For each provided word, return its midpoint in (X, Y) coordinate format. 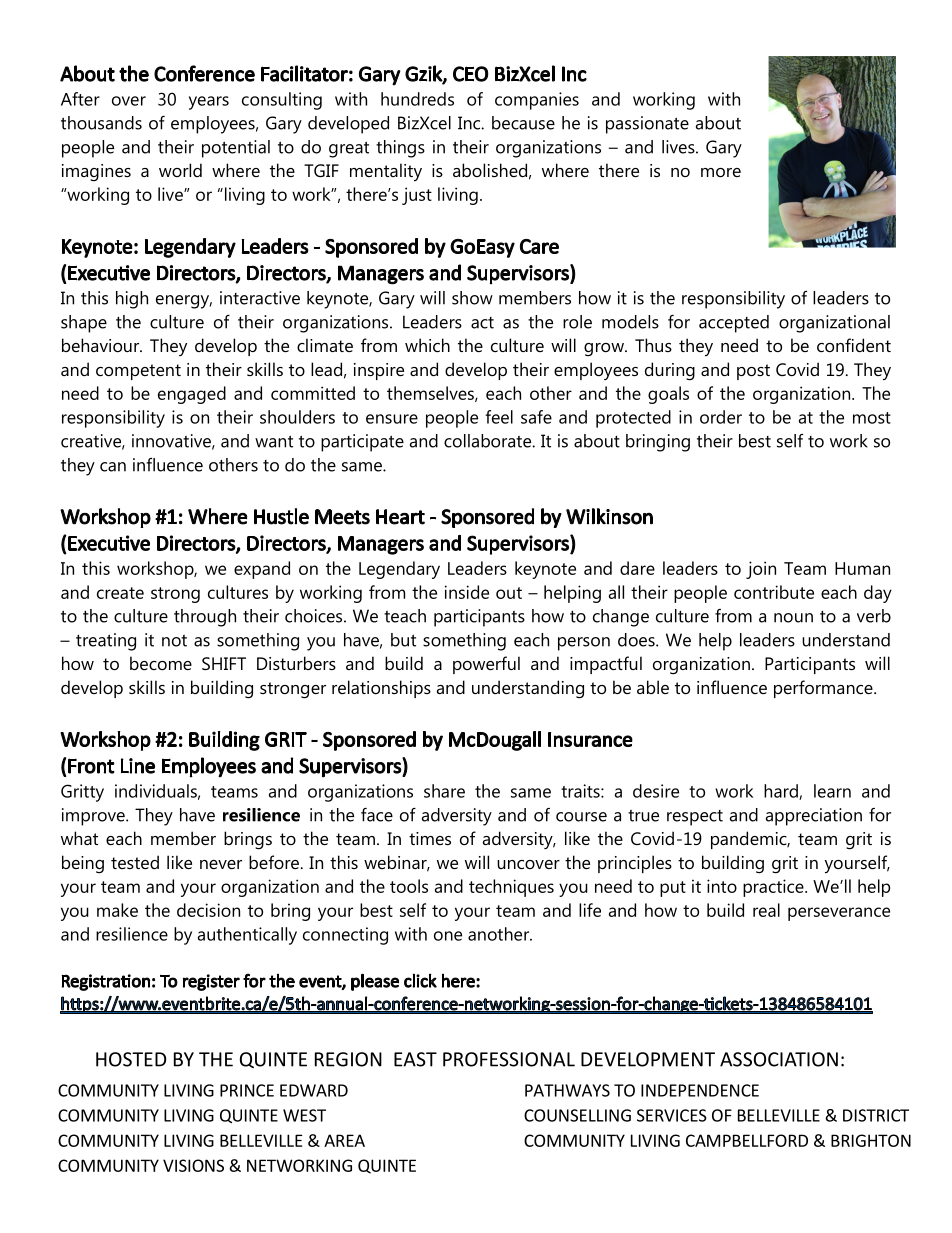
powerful (486, 665)
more (721, 172)
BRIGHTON (871, 1140)
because (523, 123)
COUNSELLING (577, 1115)
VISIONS (193, 1165)
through (205, 618)
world (180, 170)
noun (793, 618)
